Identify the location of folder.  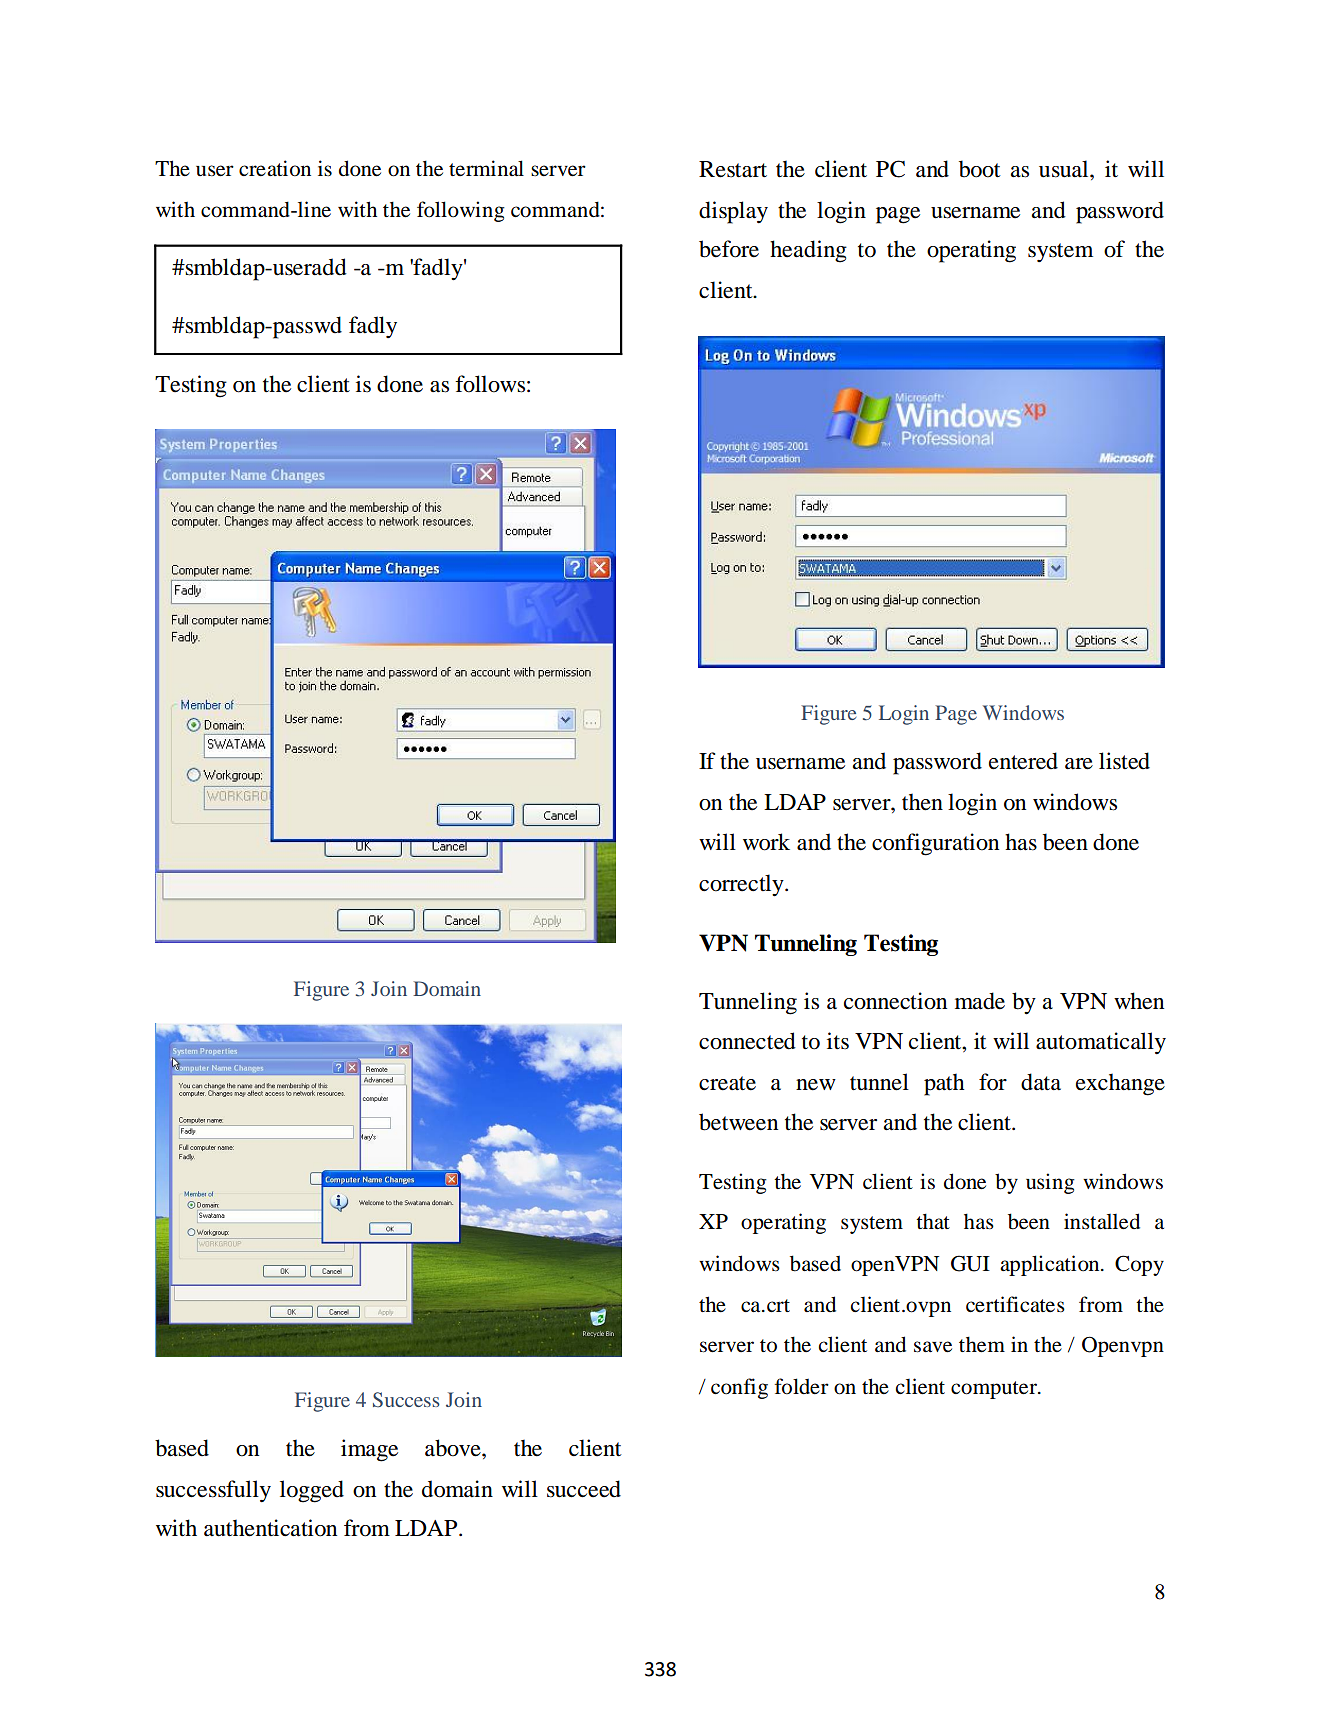
(802, 1386).
